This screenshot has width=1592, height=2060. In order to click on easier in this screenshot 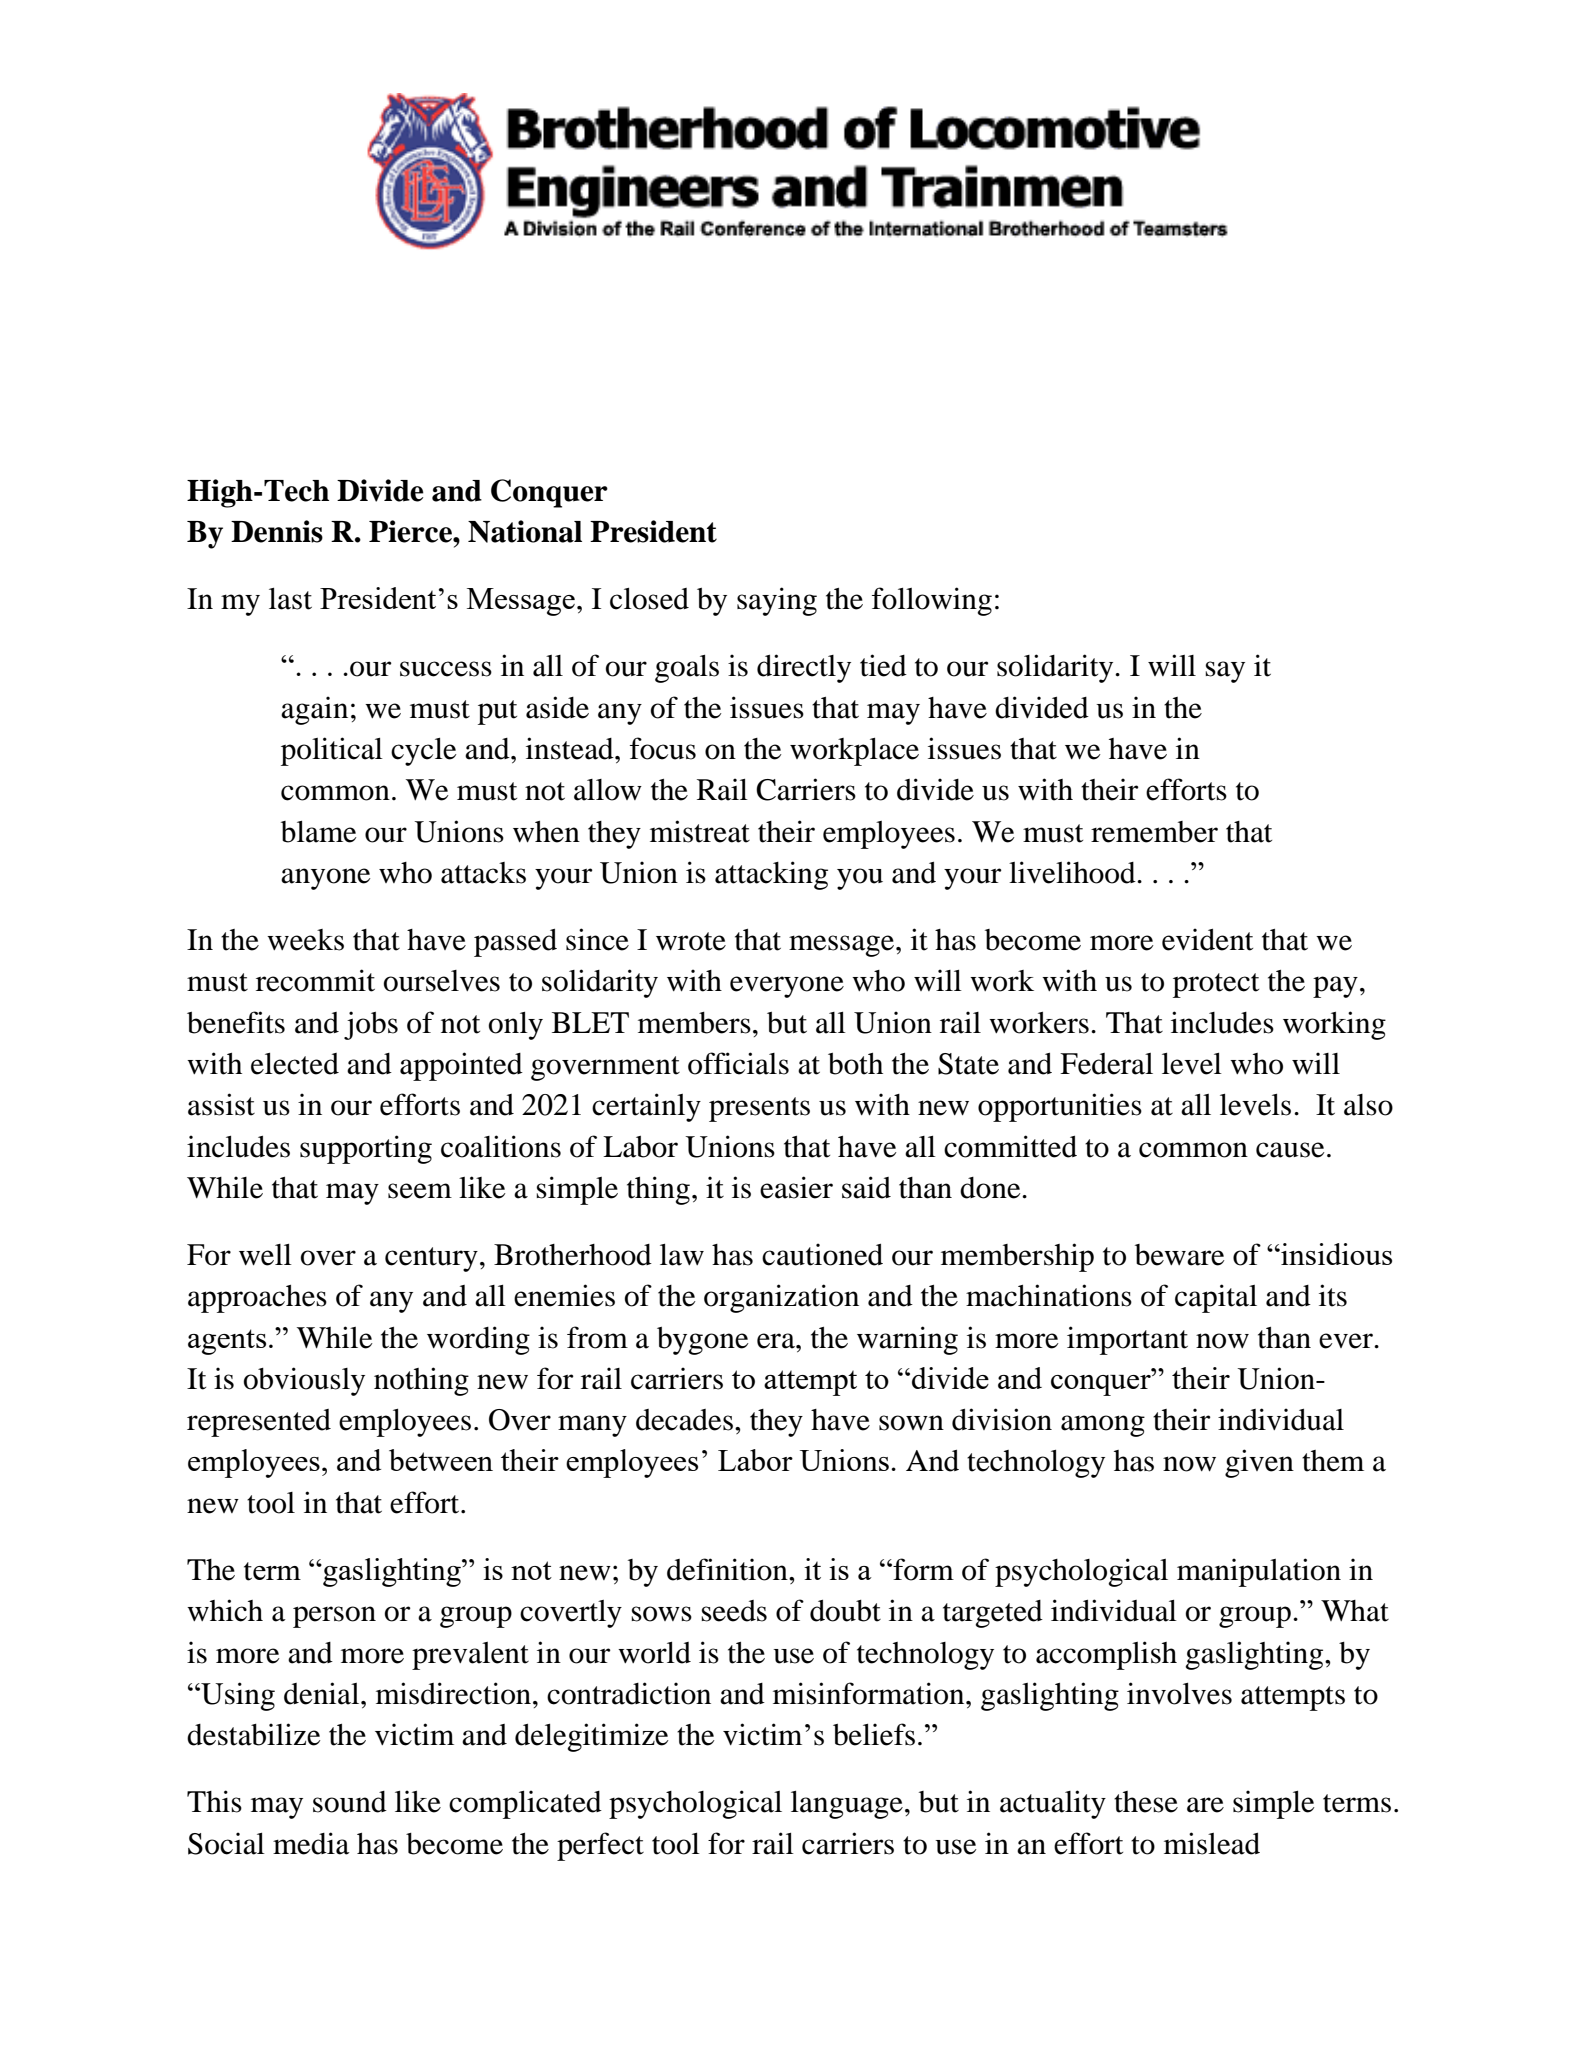, I will do `click(796, 1187)`.
